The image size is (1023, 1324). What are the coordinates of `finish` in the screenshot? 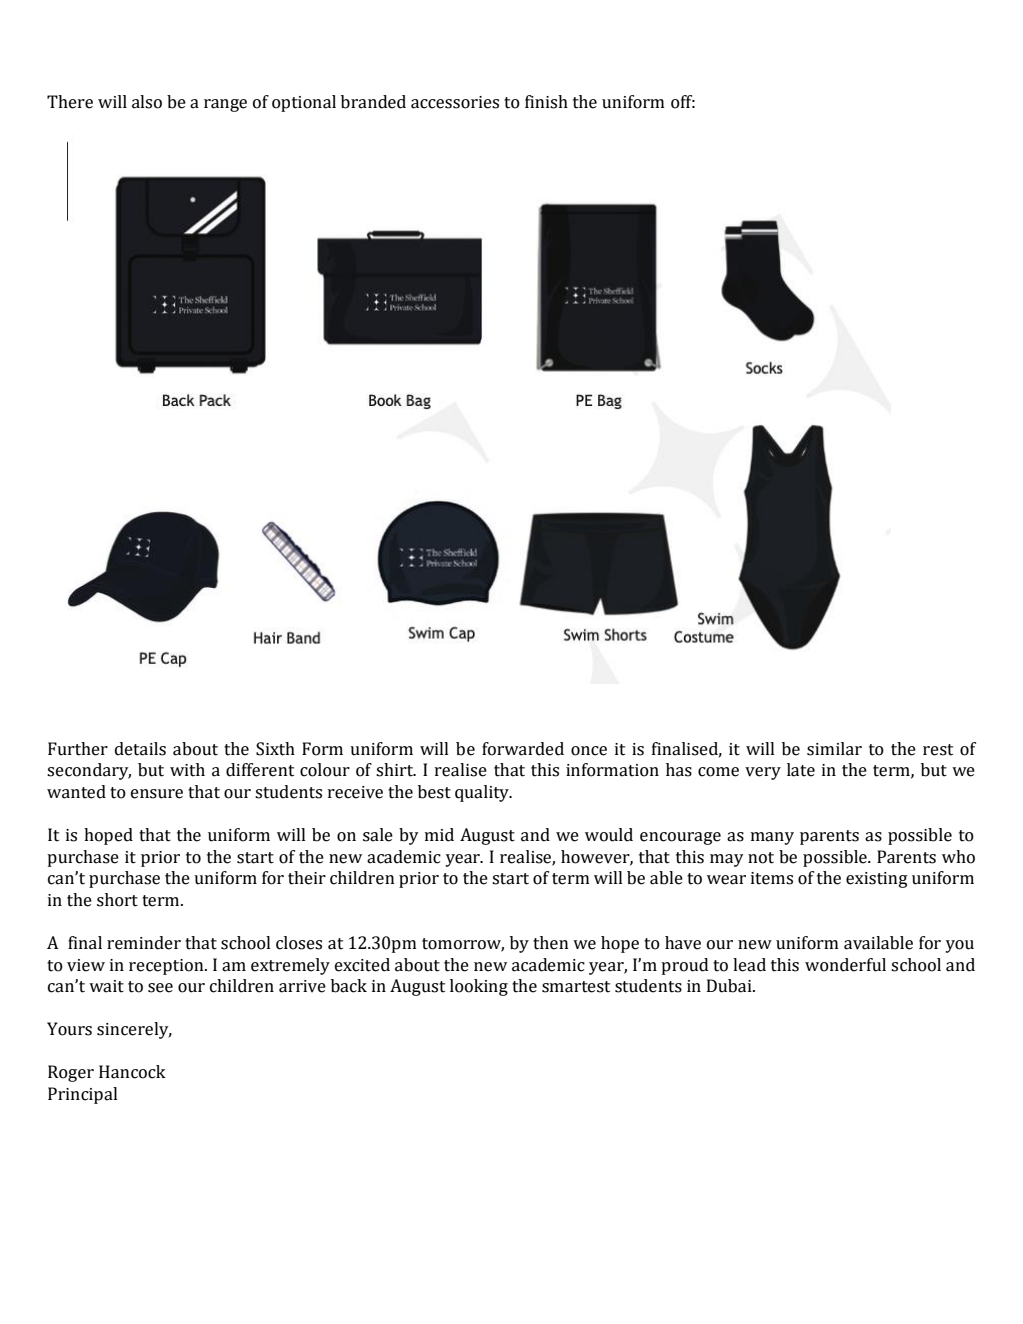 It's located at (546, 102).
